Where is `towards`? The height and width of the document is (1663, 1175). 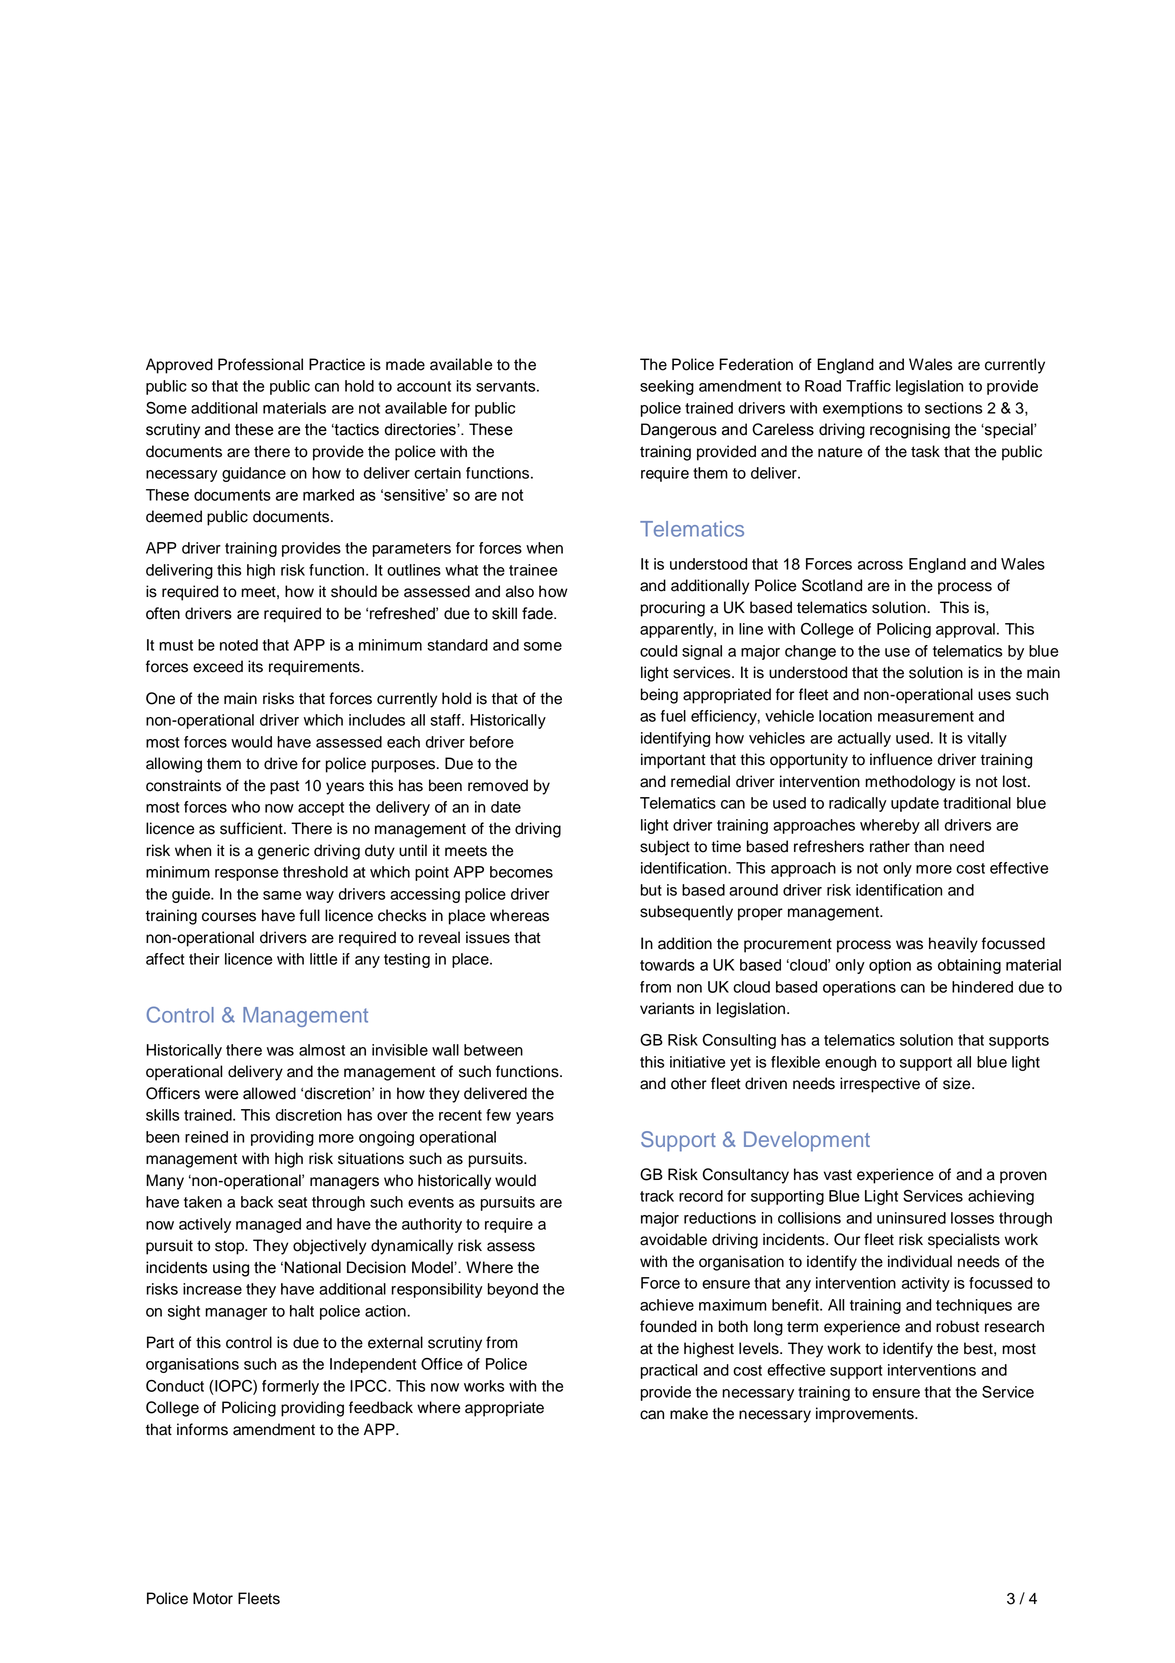
towards is located at coordinates (667, 965).
